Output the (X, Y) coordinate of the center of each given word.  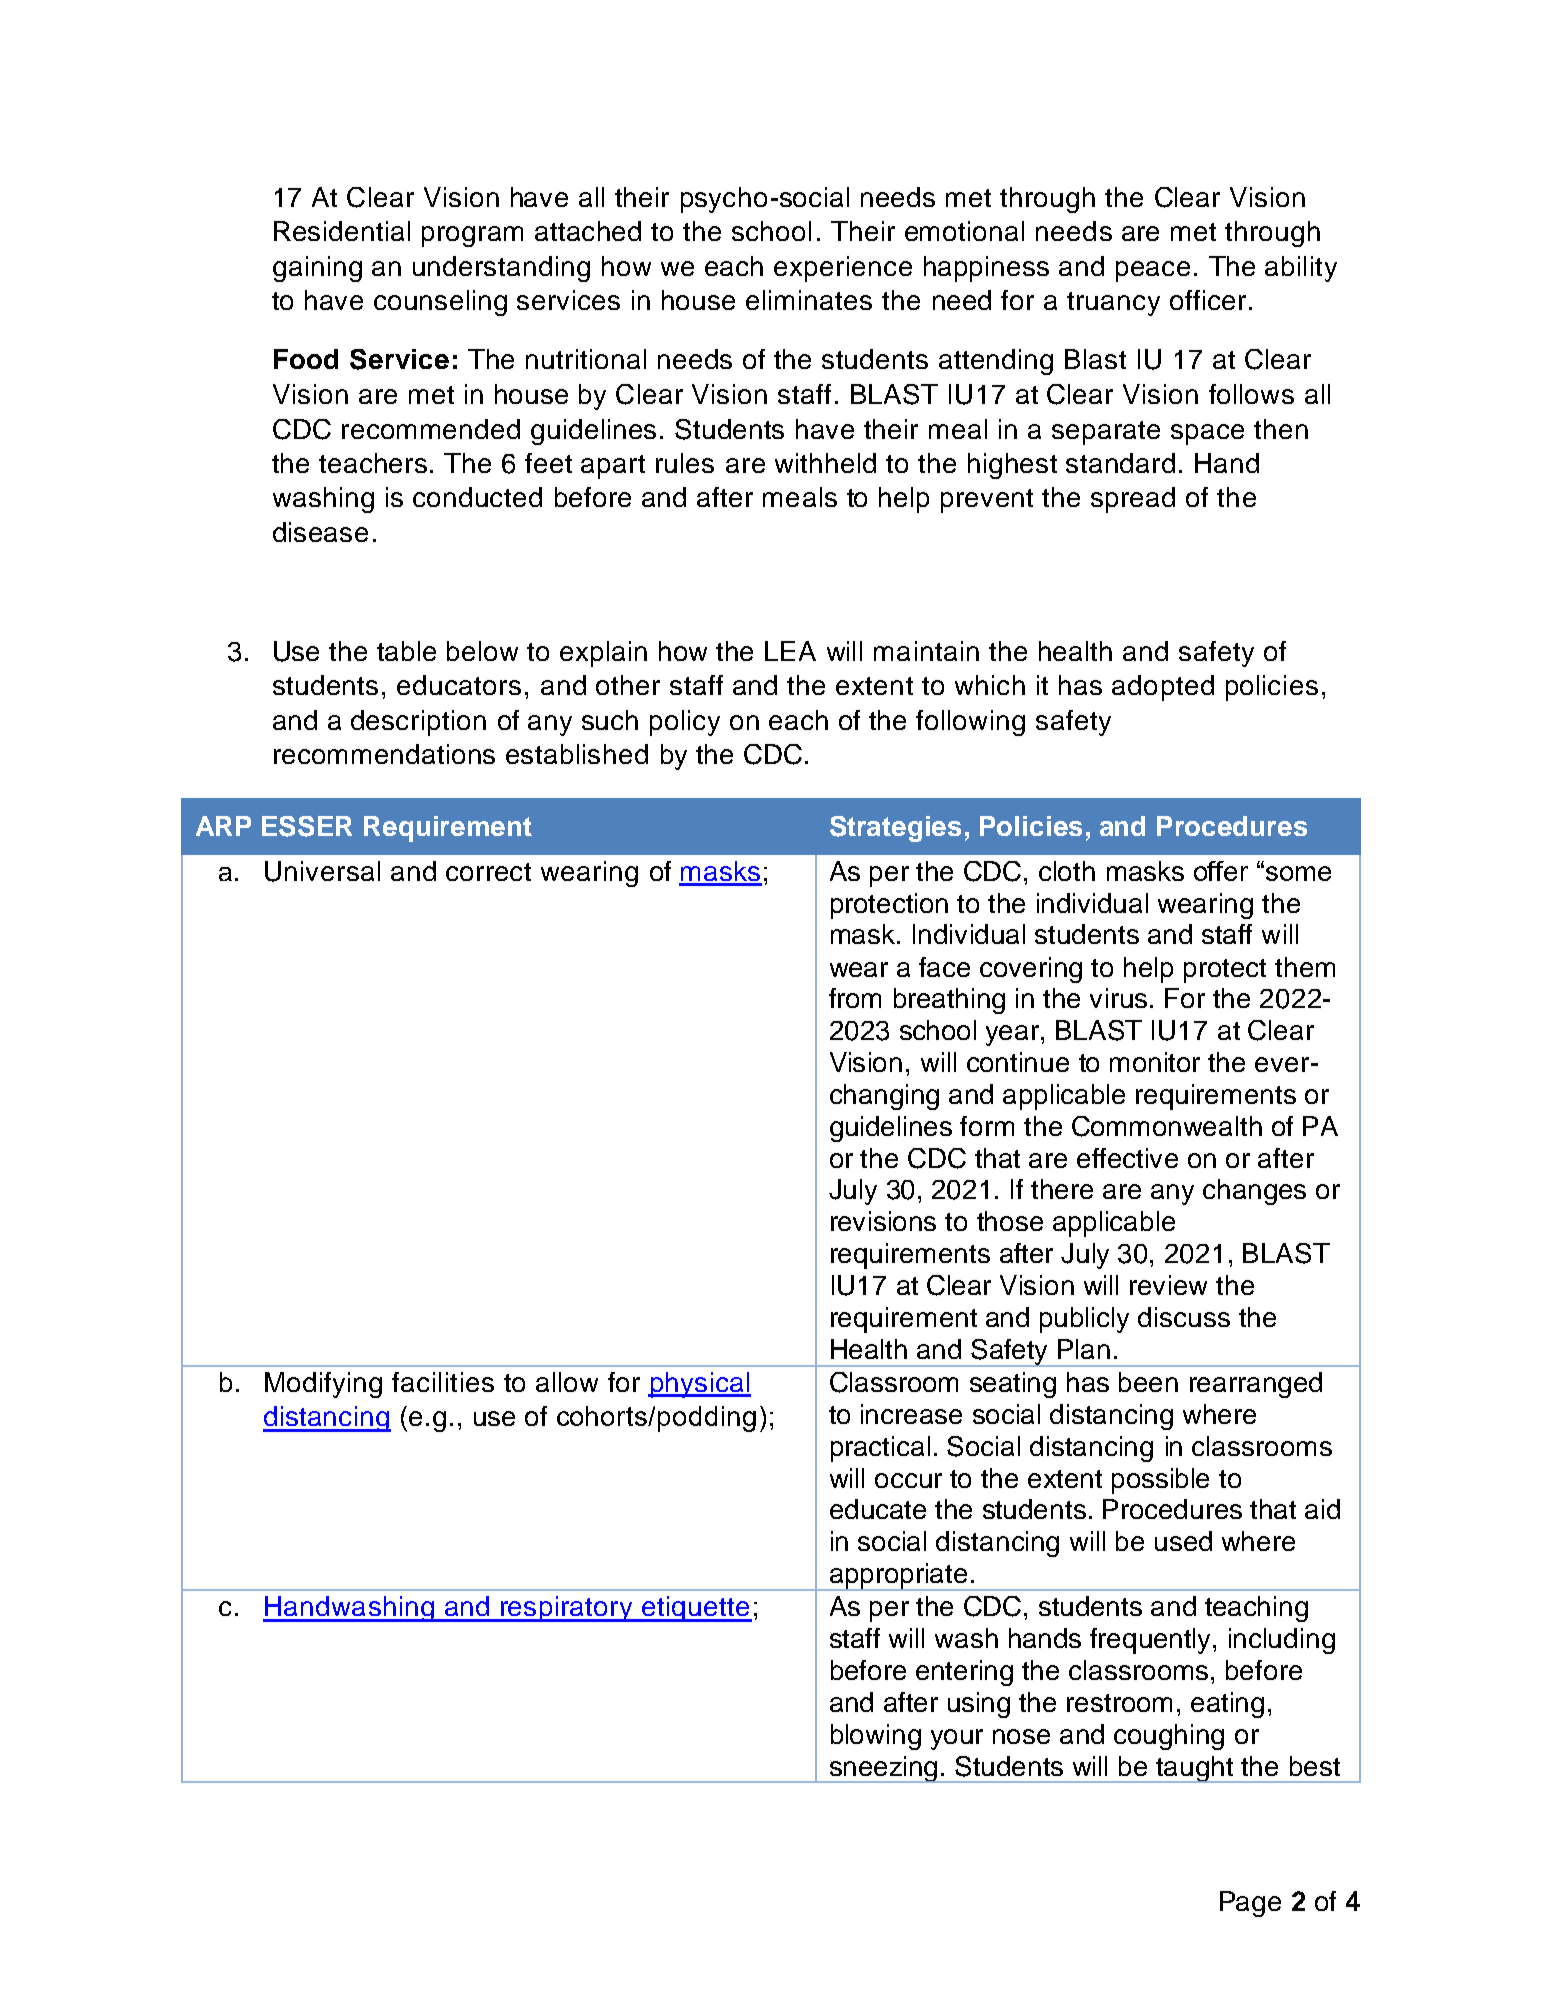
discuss (1184, 1317)
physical (699, 1385)
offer (1221, 871)
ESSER (307, 826)
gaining (317, 269)
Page (1250, 1904)
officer (1208, 300)
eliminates (809, 300)
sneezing (884, 1769)
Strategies (895, 829)
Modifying (323, 1385)
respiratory (567, 1609)
